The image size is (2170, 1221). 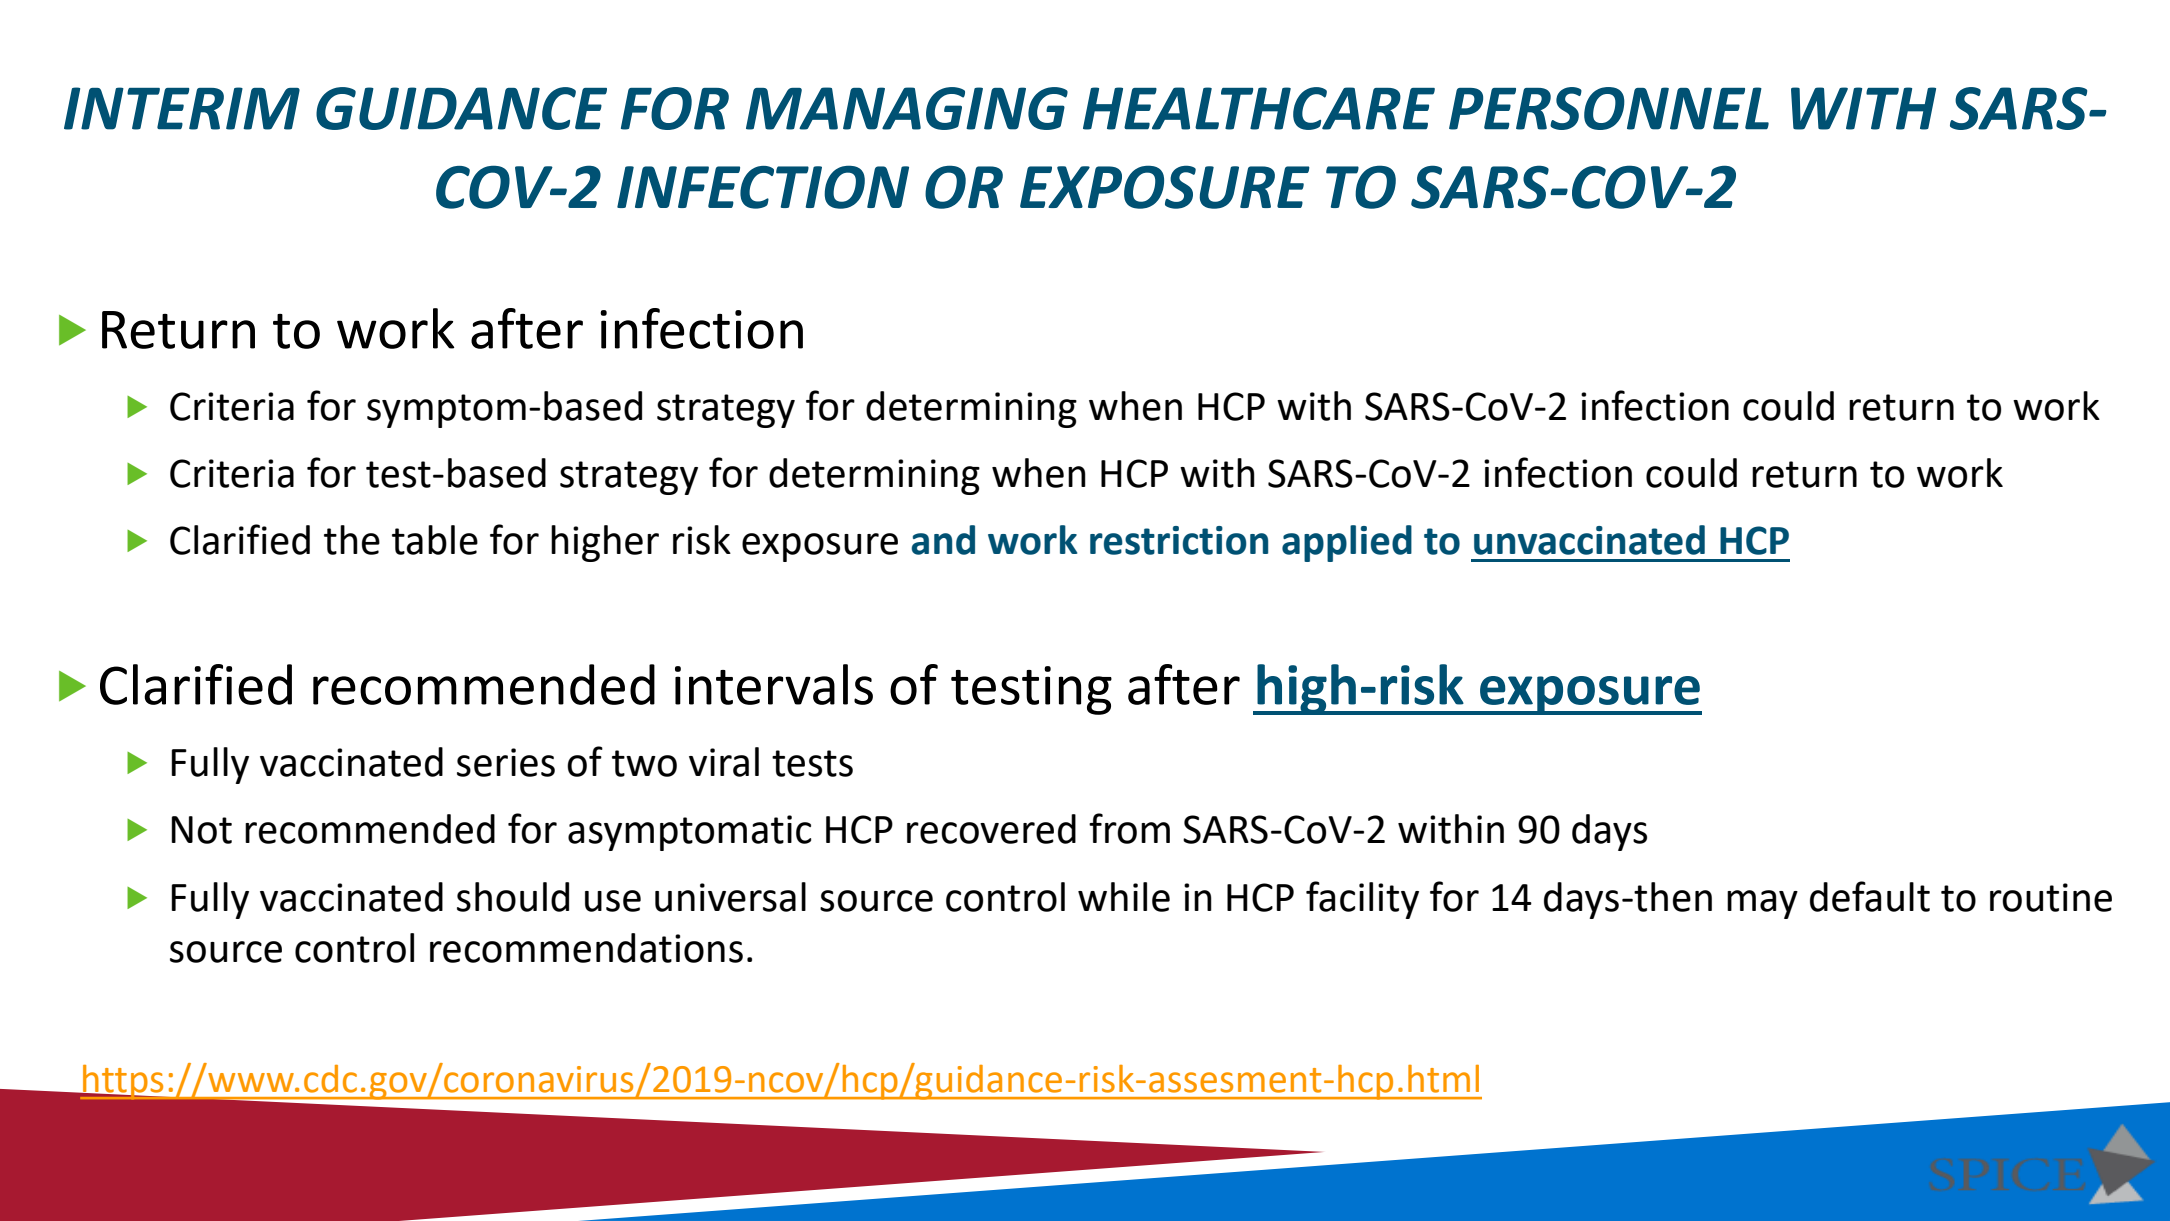 I want to click on INTERIM, so click(x=182, y=108).
